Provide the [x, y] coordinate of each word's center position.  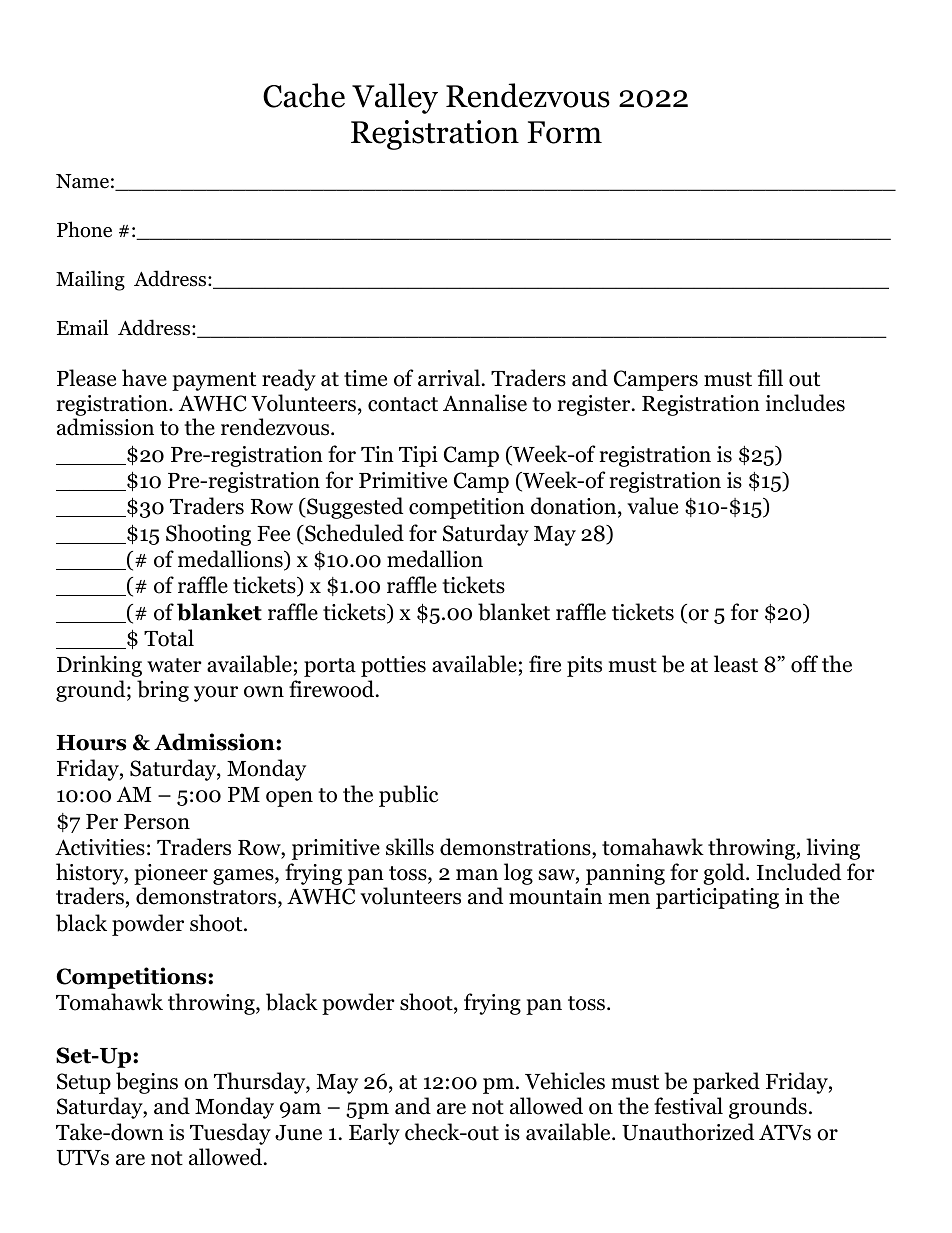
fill [770, 377]
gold [725, 874]
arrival [449, 378]
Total [169, 638]
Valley [395, 98]
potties [393, 666]
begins [147, 1083]
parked [726, 1083]
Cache [304, 95]
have [144, 378]
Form [564, 132]
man [477, 875]
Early [374, 1134]
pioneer [171, 874]
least [736, 664]
